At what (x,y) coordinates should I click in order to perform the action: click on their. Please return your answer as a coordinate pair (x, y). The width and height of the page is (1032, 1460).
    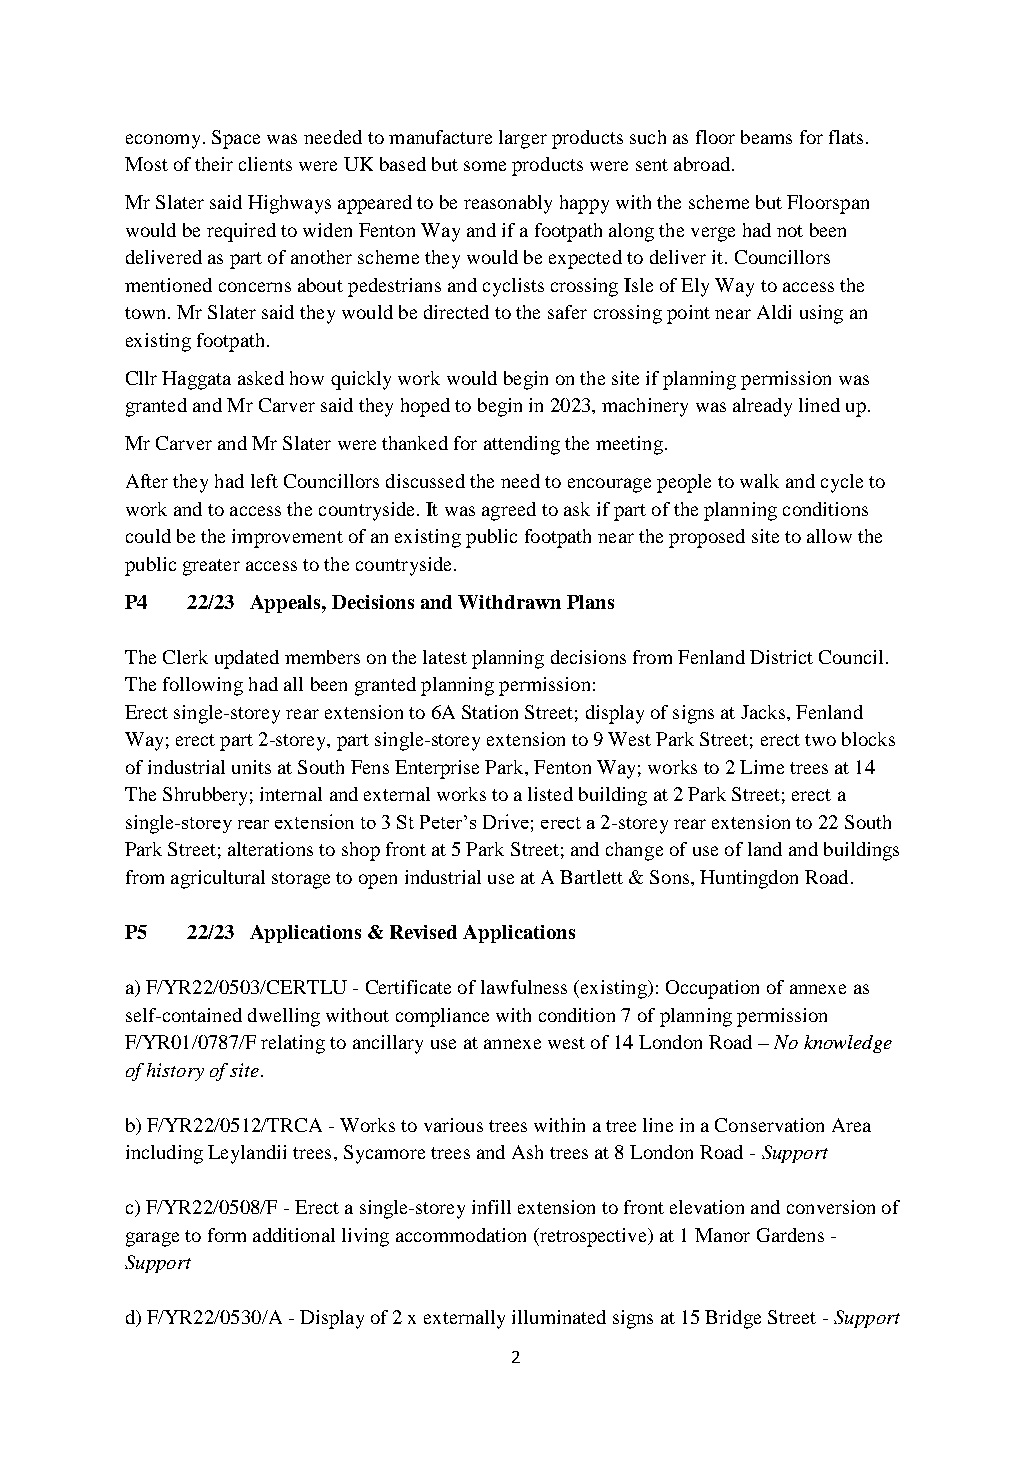
    Looking at the image, I should click on (214, 164).
